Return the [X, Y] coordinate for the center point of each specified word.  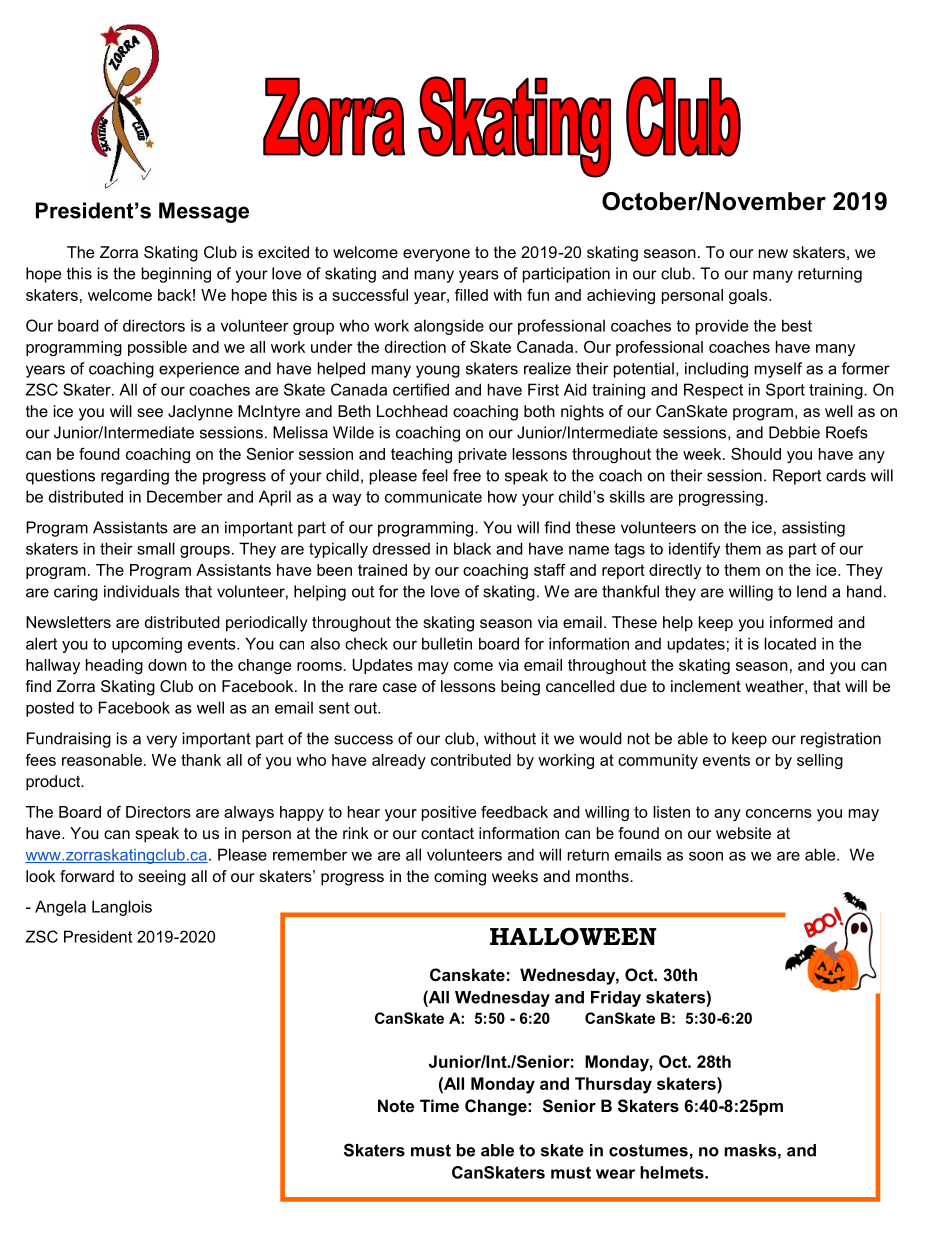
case [400, 687]
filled [471, 295]
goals [749, 296]
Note [396, 1105]
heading [114, 666]
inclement [706, 686]
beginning [176, 275]
